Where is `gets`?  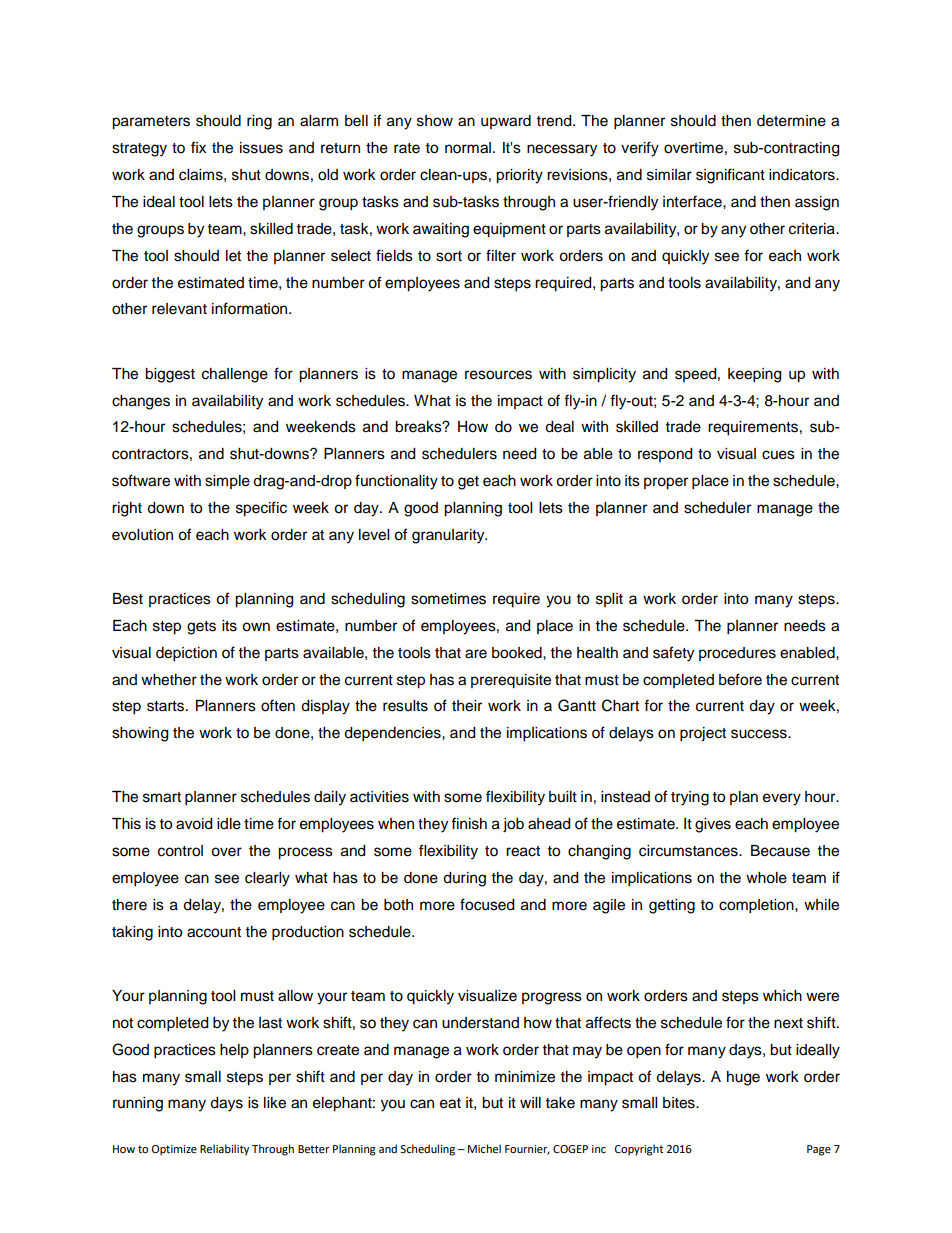 gets is located at coordinates (201, 628).
